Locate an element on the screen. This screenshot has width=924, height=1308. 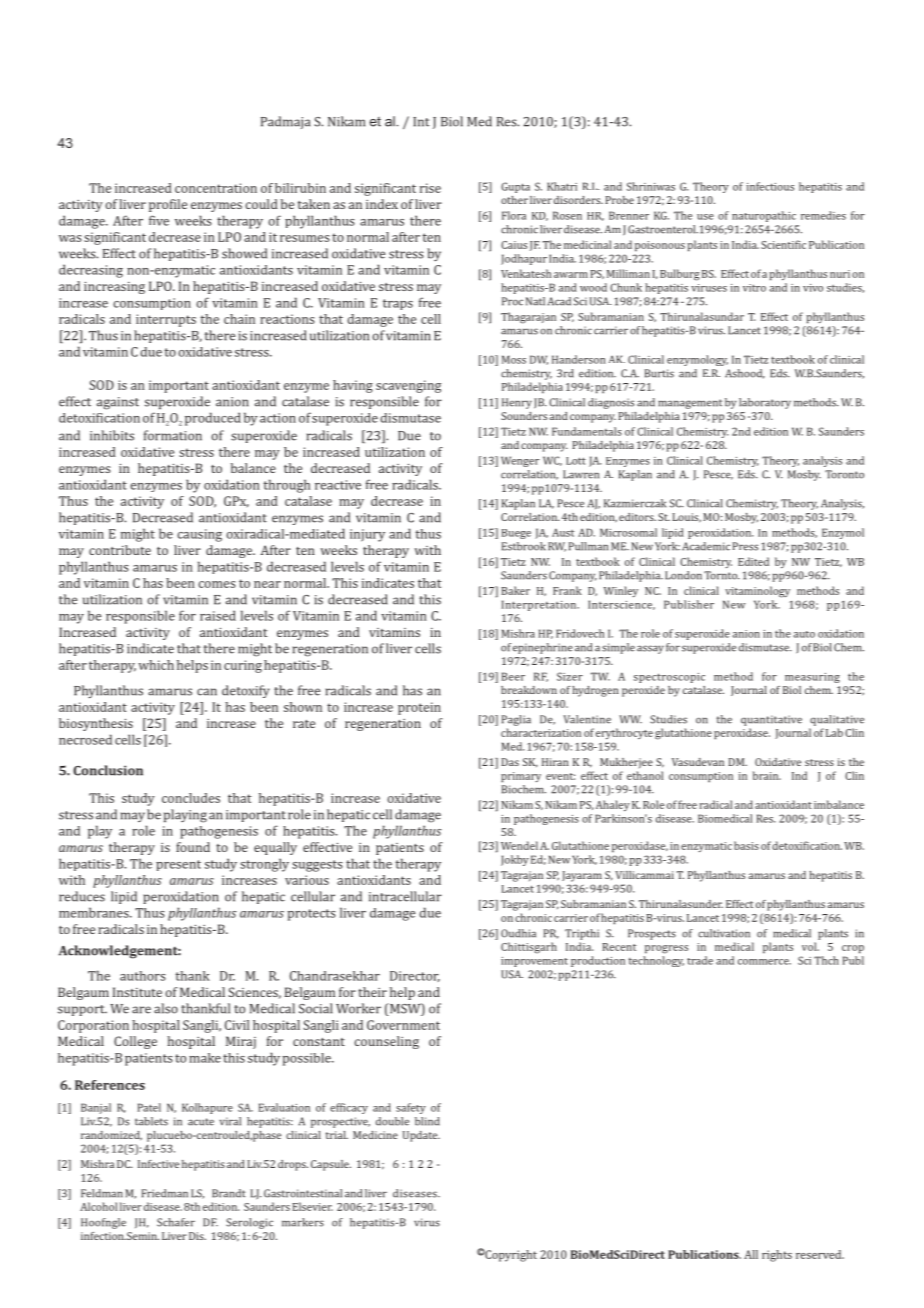
Schafer is located at coordinates (176, 1222).
